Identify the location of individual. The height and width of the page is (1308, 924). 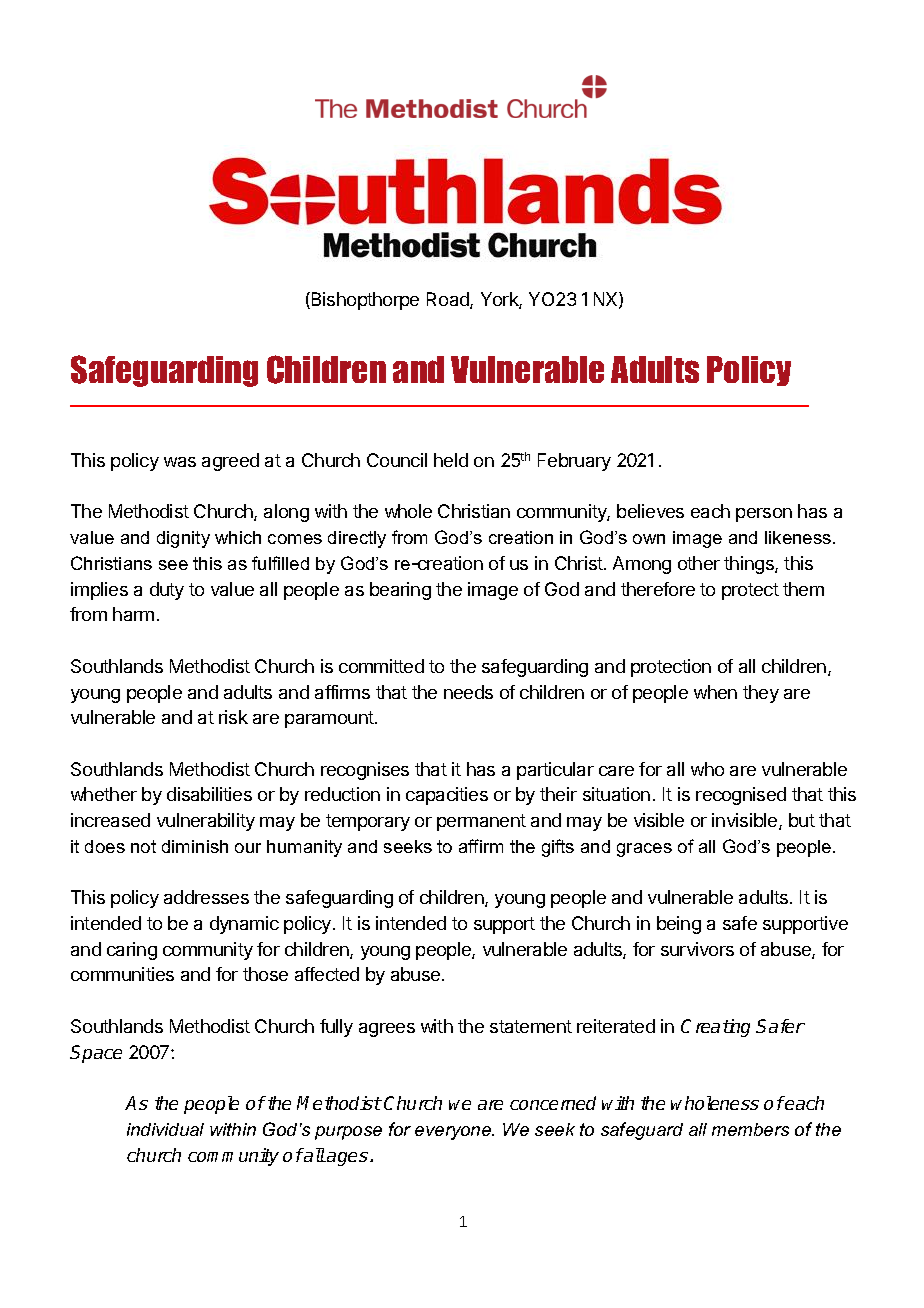
(165, 1129).
